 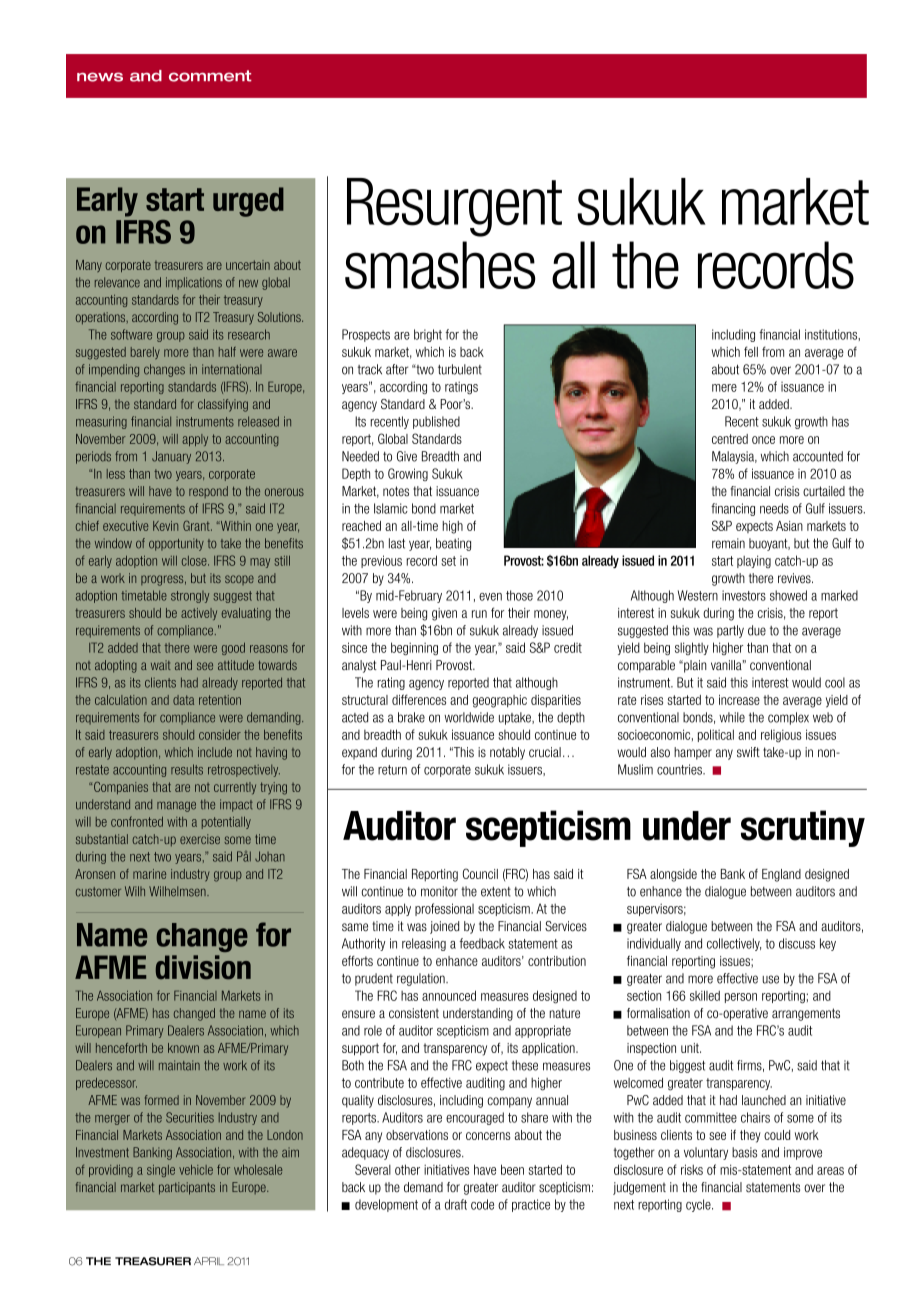 I want to click on comment, so click(x=210, y=76).
